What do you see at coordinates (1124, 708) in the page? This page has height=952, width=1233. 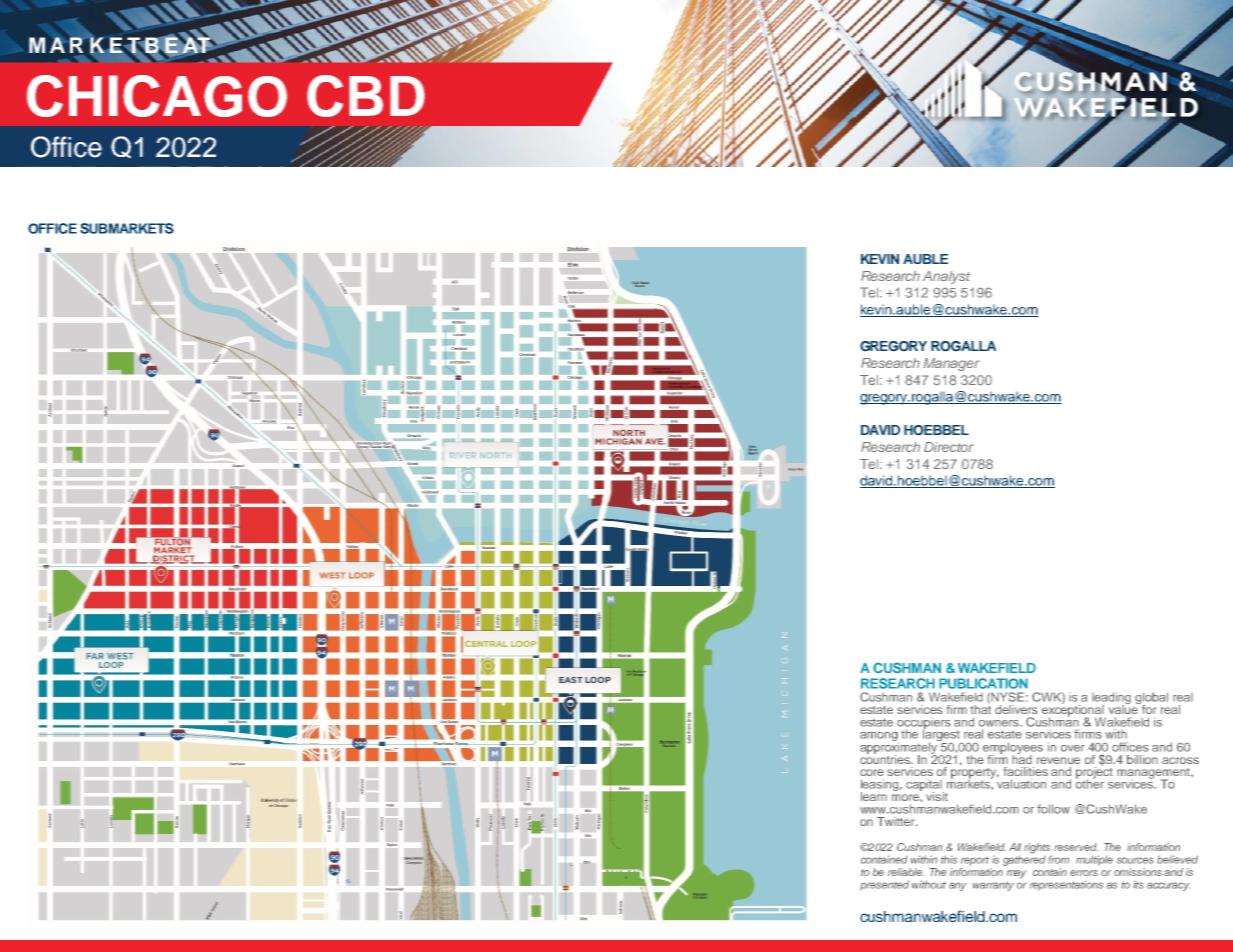 I see `value` at bounding box center [1124, 708].
